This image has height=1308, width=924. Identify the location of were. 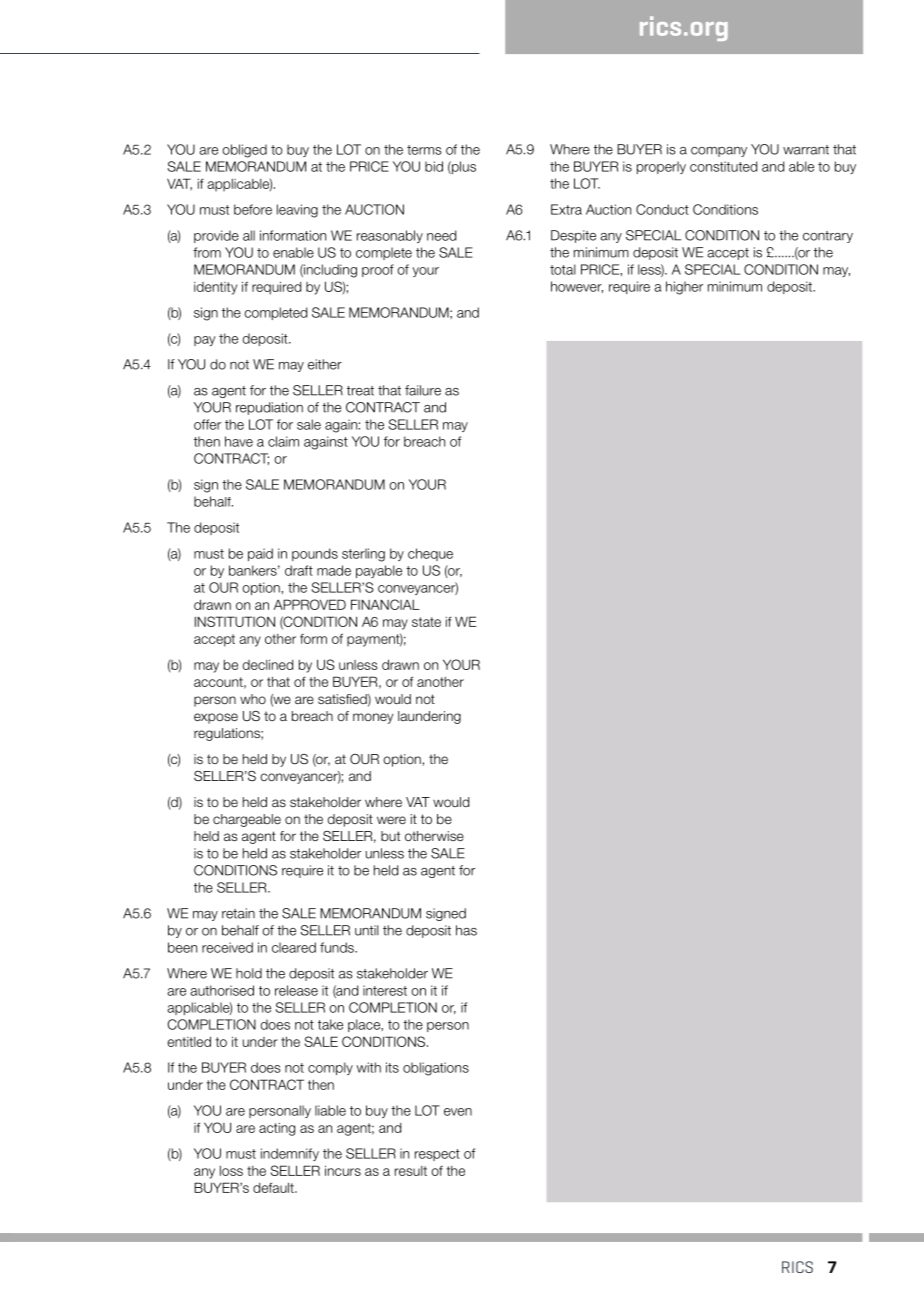
(391, 820).
